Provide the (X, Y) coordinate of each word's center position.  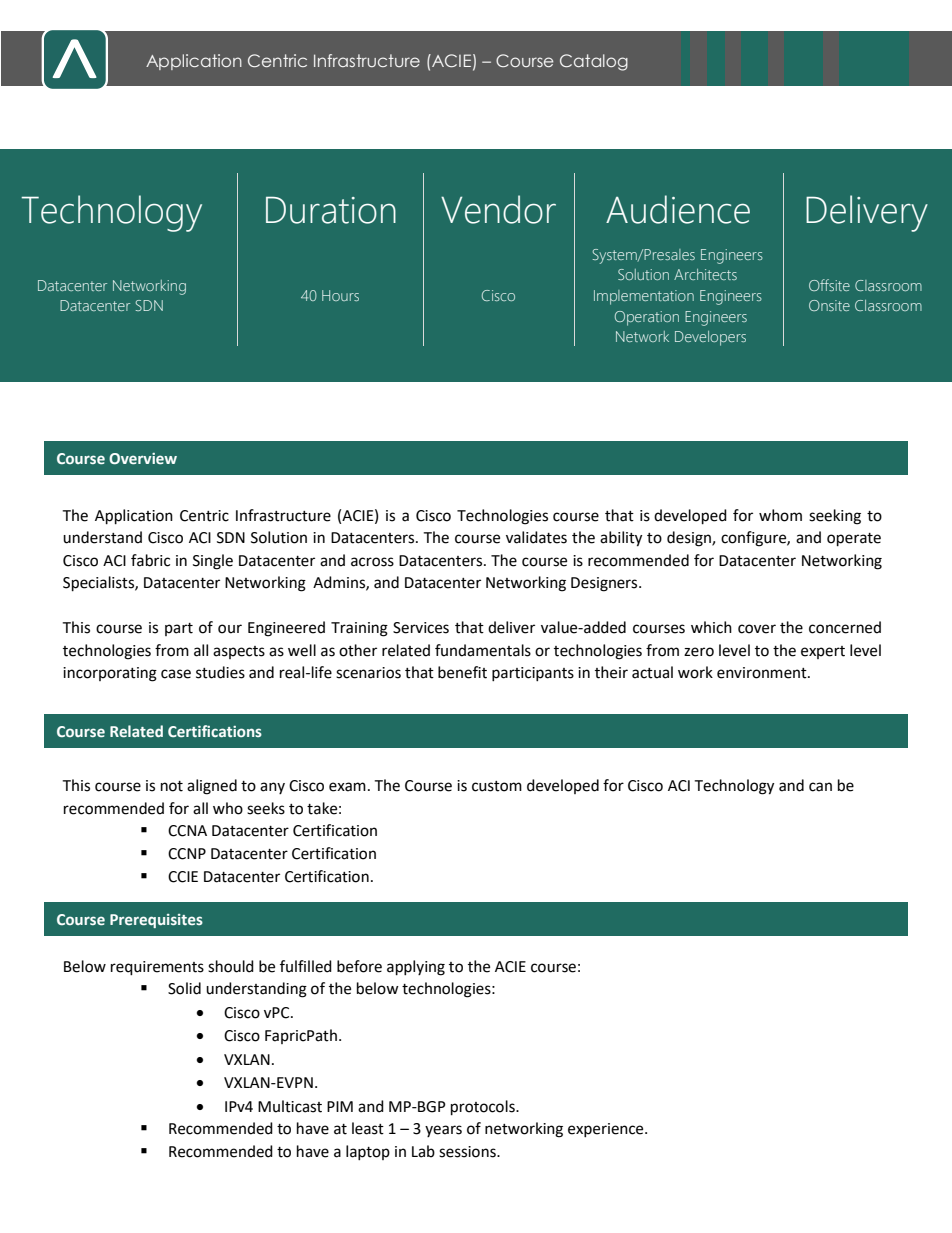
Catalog (594, 62)
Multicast (290, 1106)
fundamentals (483, 650)
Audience (678, 209)
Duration (331, 210)
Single (213, 562)
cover (757, 629)
